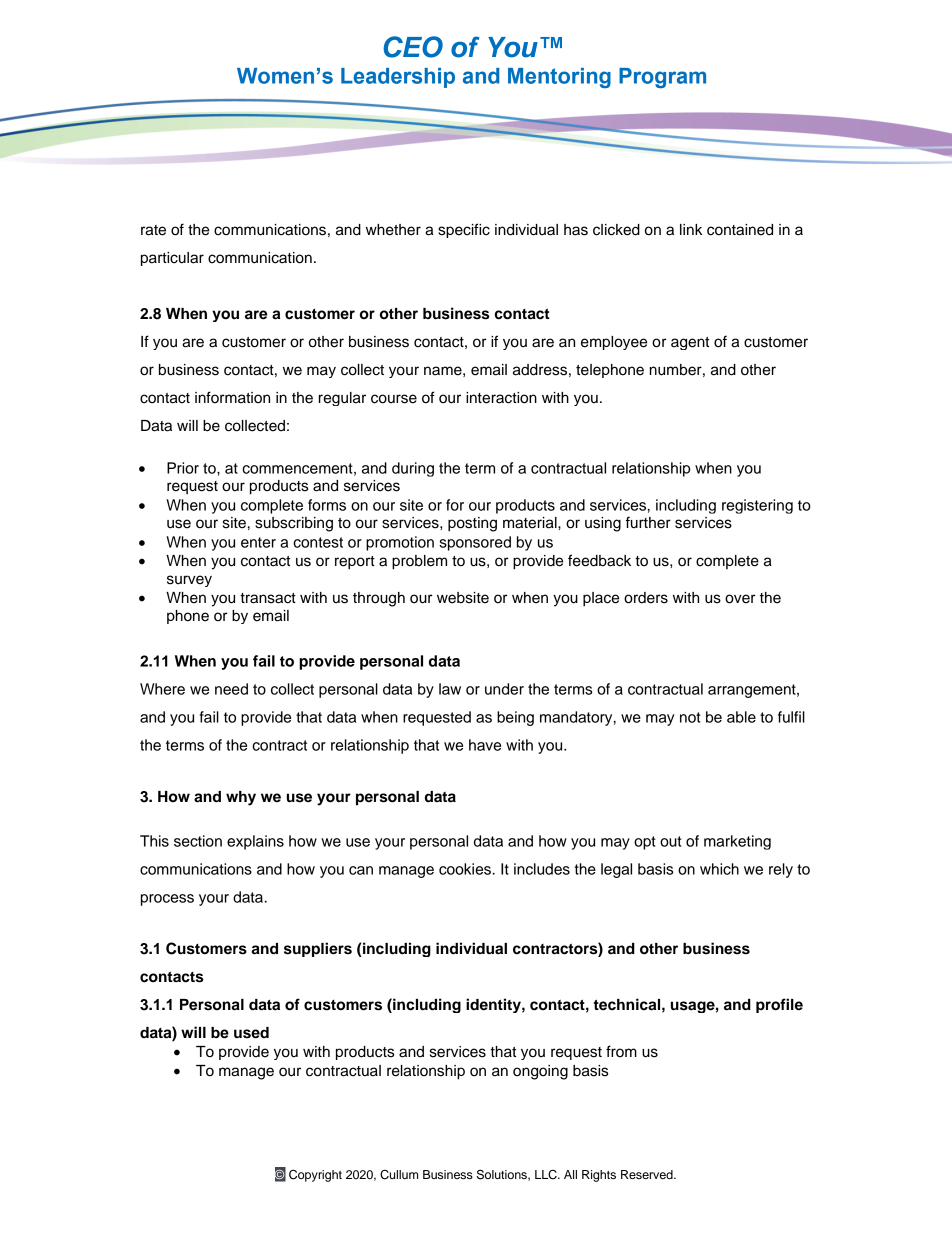 The width and height of the screenshot is (952, 1233). What do you see at coordinates (172, 259) in the screenshot?
I see `particular` at bounding box center [172, 259].
